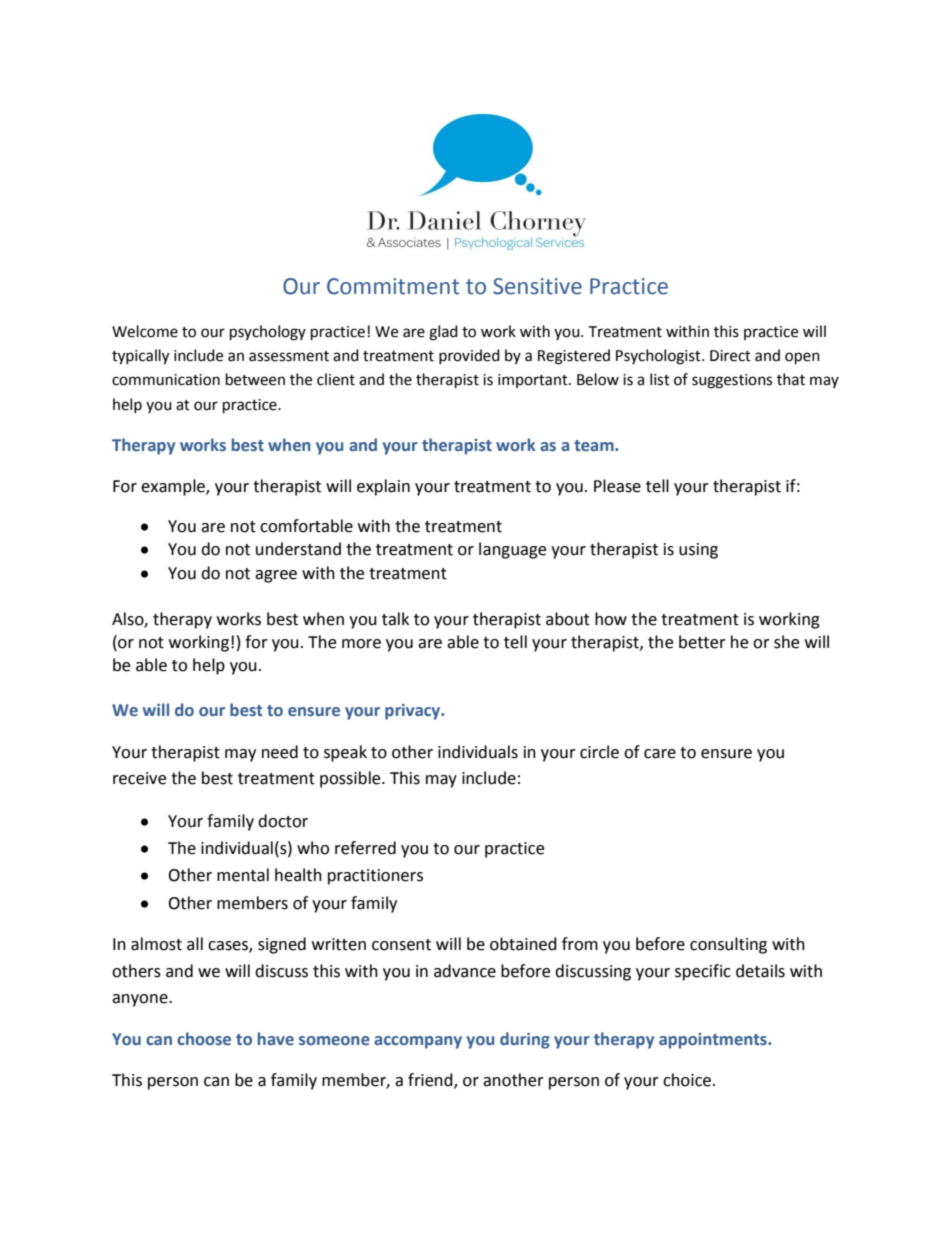 This image has height=1233, width=952. Describe the element at coordinates (443, 333) in the image. I see `glad` at that location.
